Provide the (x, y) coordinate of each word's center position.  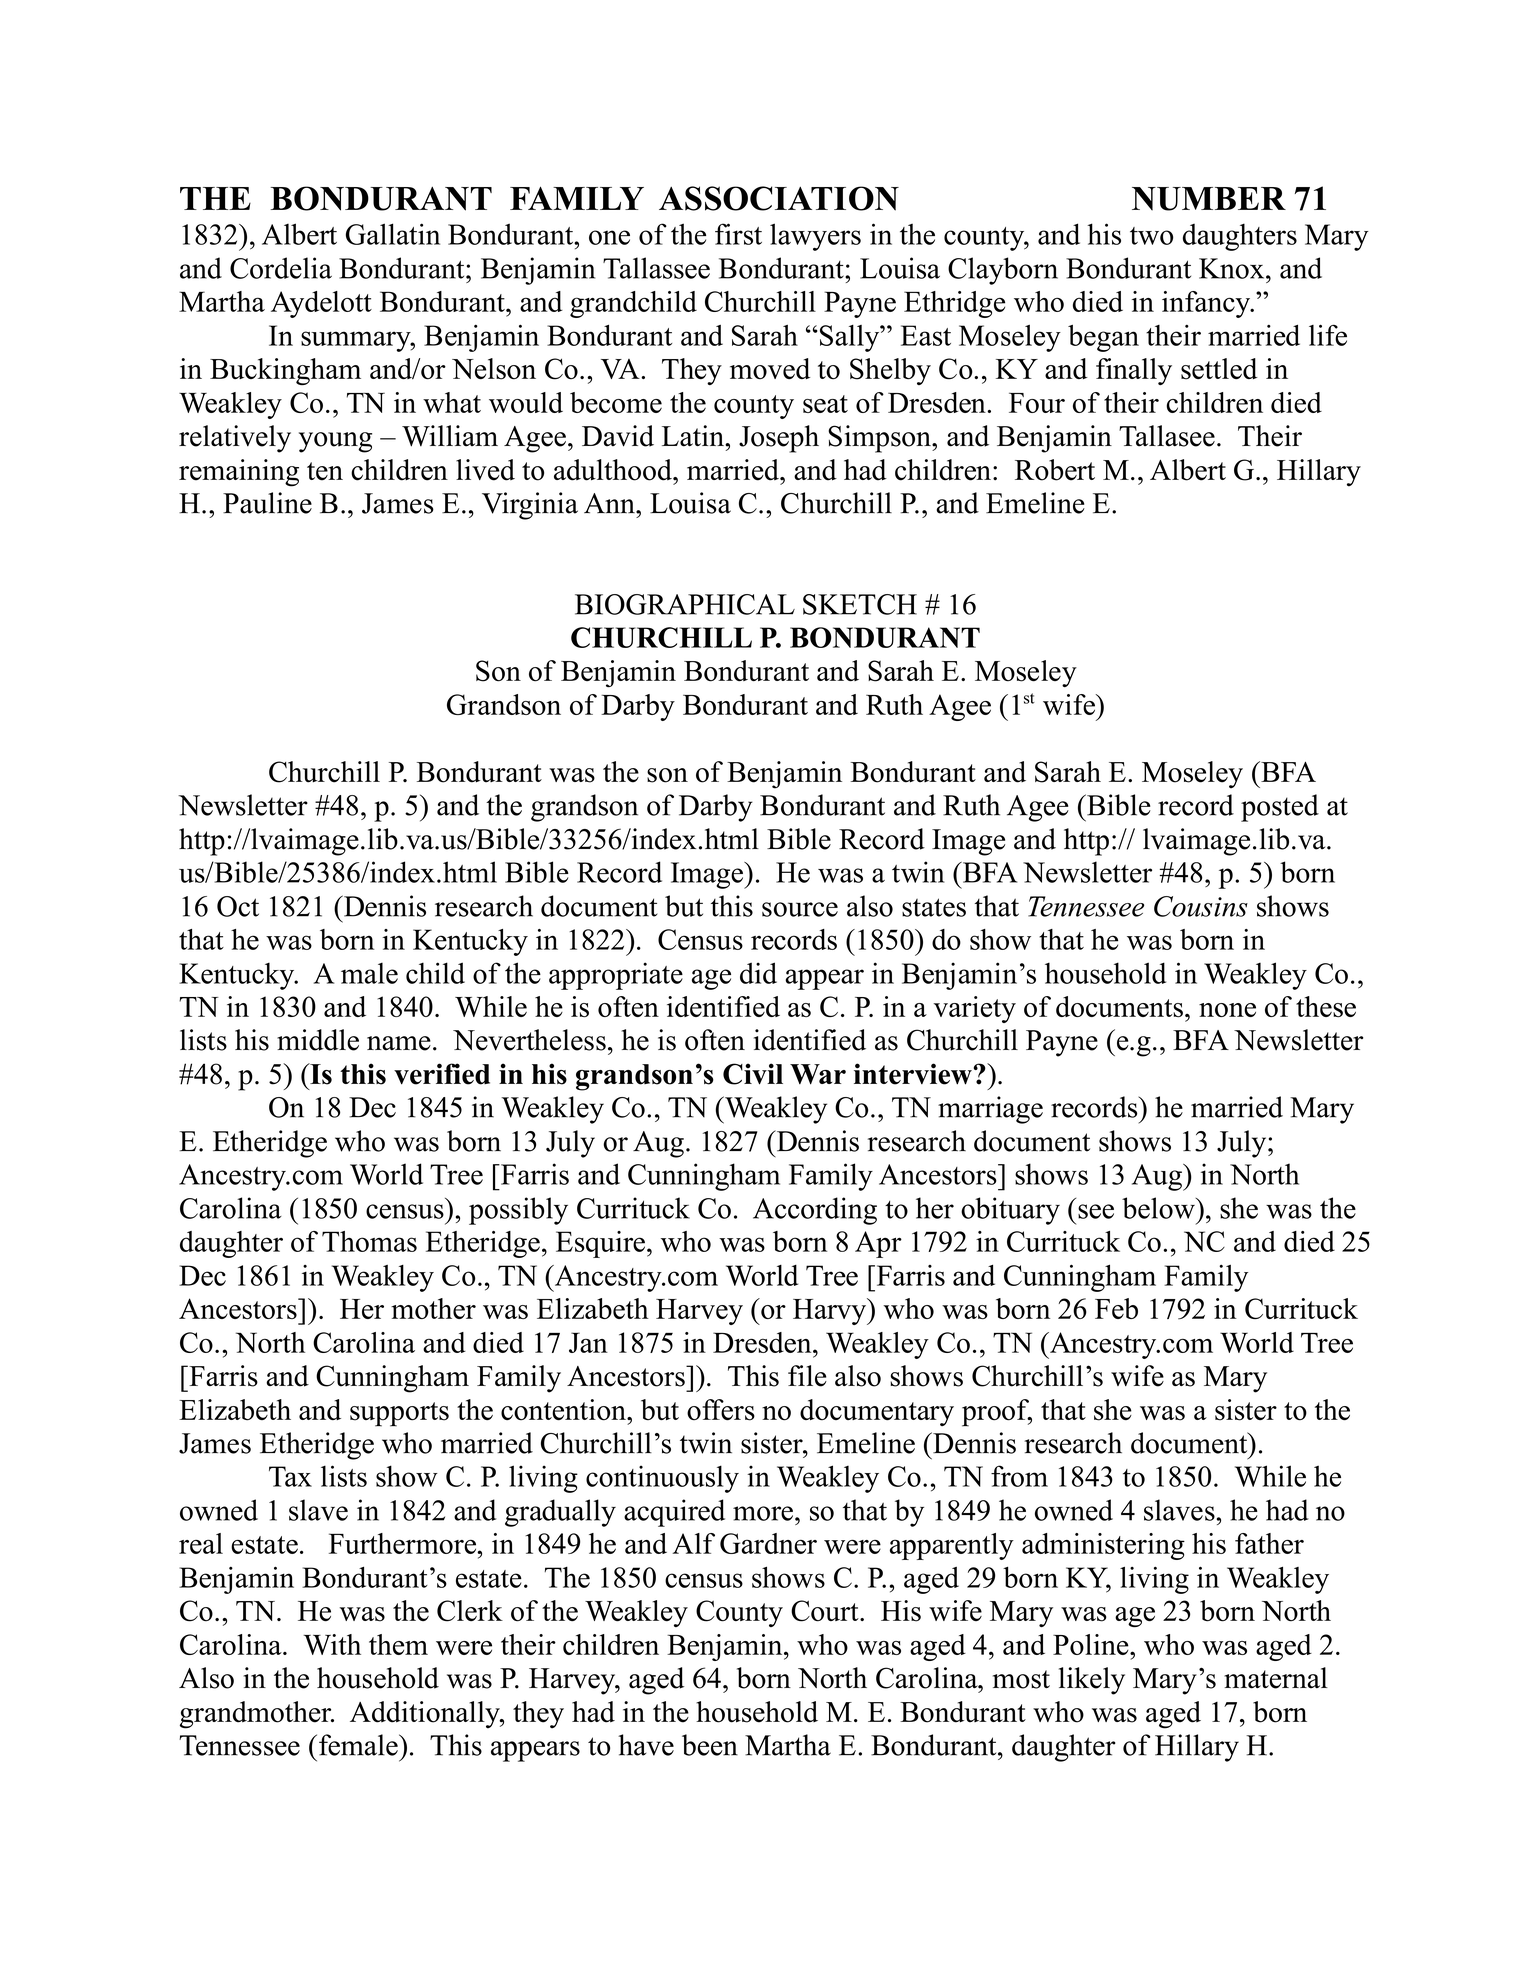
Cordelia (281, 268)
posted (1280, 808)
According (815, 1211)
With (332, 1644)
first (738, 234)
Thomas (369, 1241)
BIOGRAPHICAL (685, 604)
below (1159, 1208)
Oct (238, 906)
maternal (1276, 1678)
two (1151, 236)
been (710, 1745)
